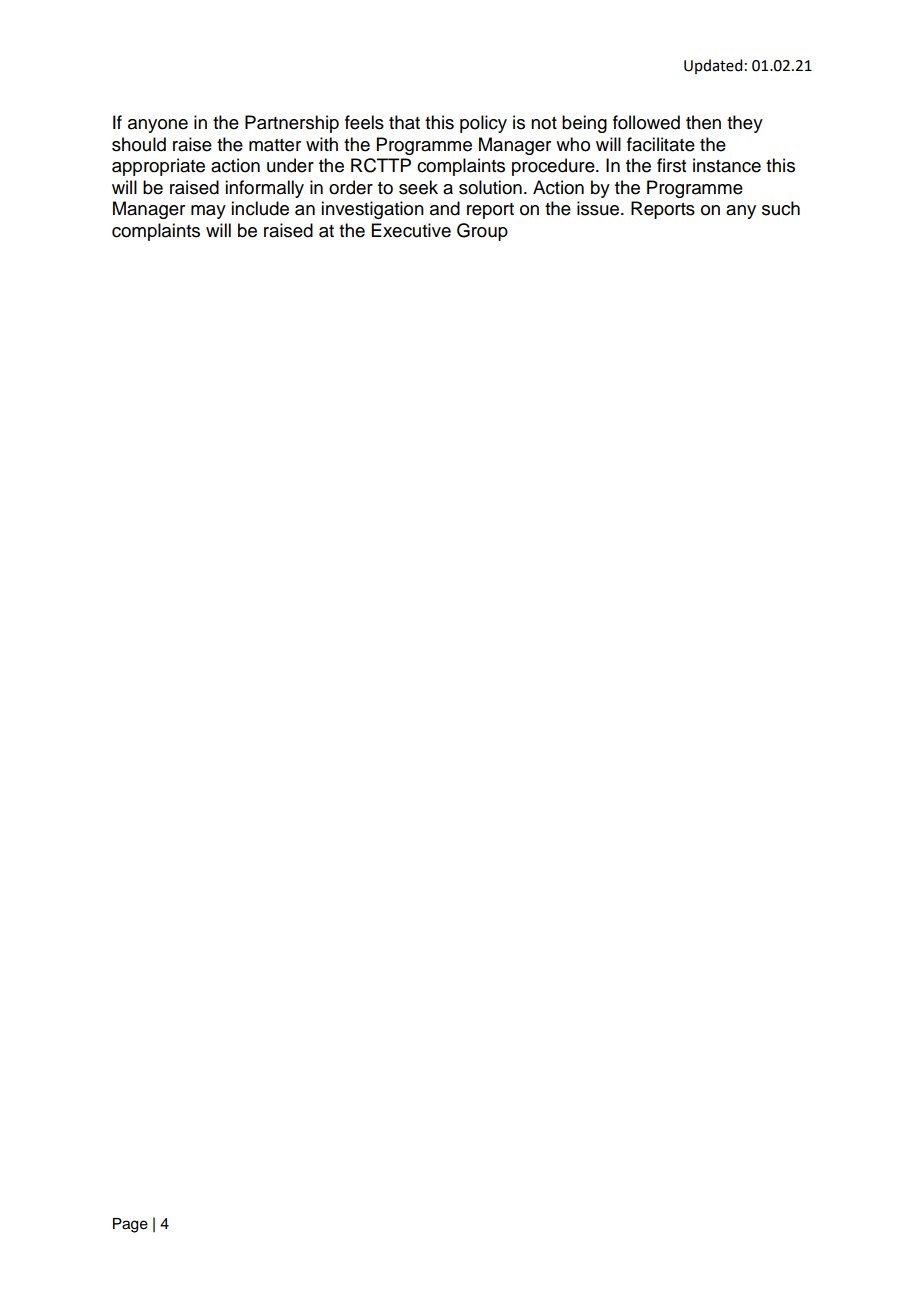  What do you see at coordinates (703, 122) in the screenshot?
I see `then` at bounding box center [703, 122].
